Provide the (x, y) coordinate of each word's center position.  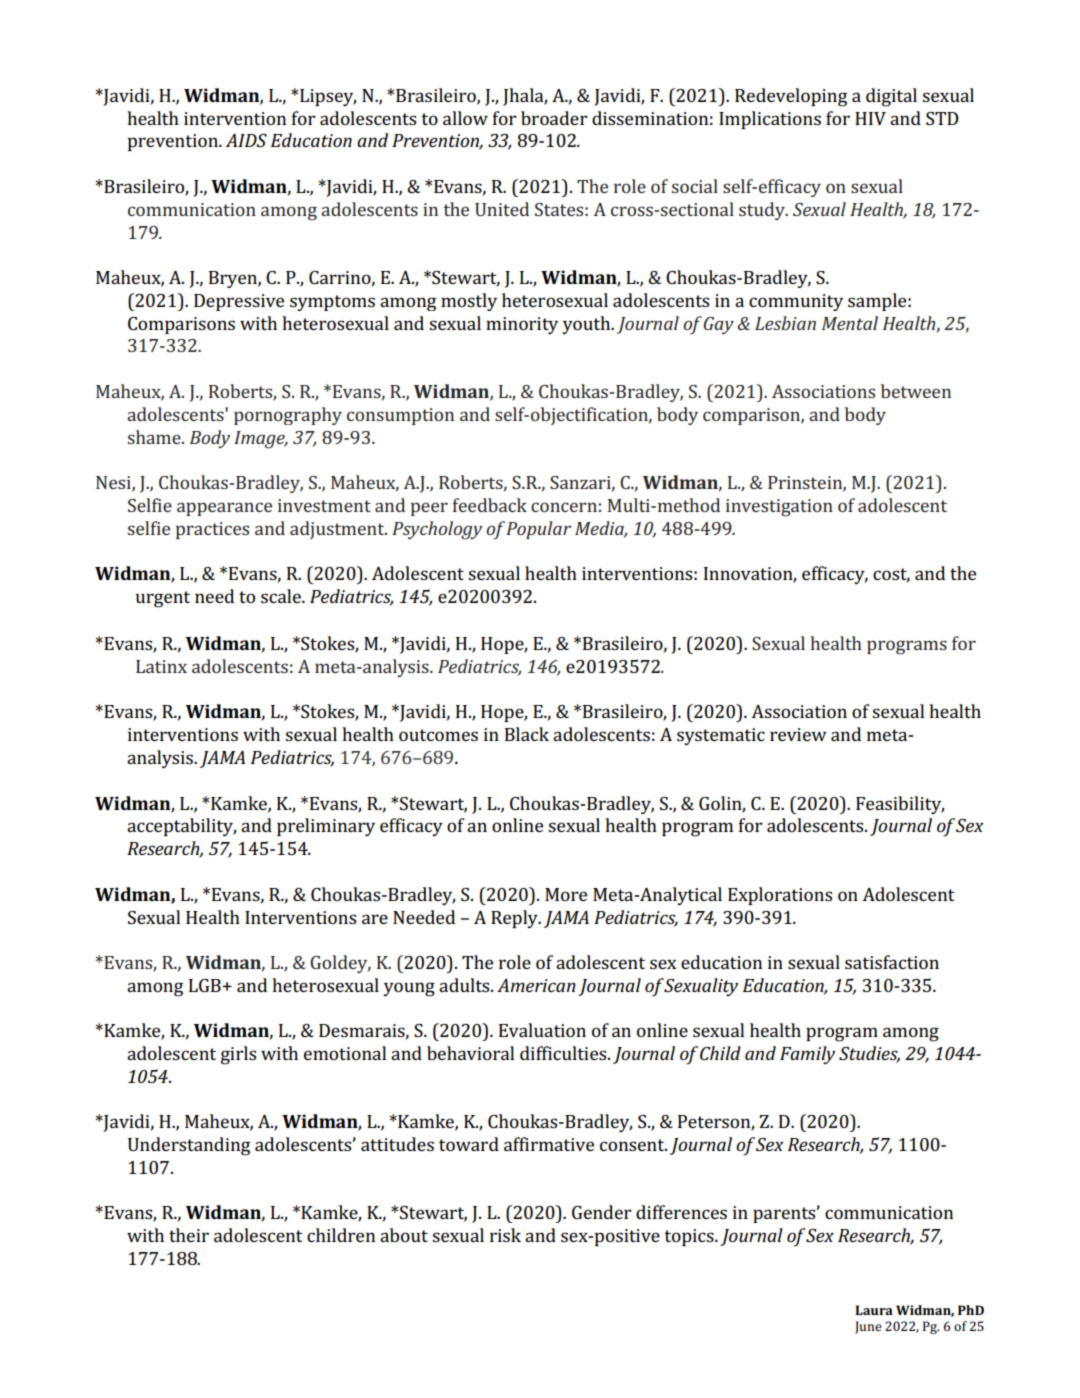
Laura (874, 1310)
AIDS (246, 140)
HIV (870, 118)
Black (527, 734)
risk (505, 1235)
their (189, 1235)
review (798, 734)
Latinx (161, 666)
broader (554, 118)
